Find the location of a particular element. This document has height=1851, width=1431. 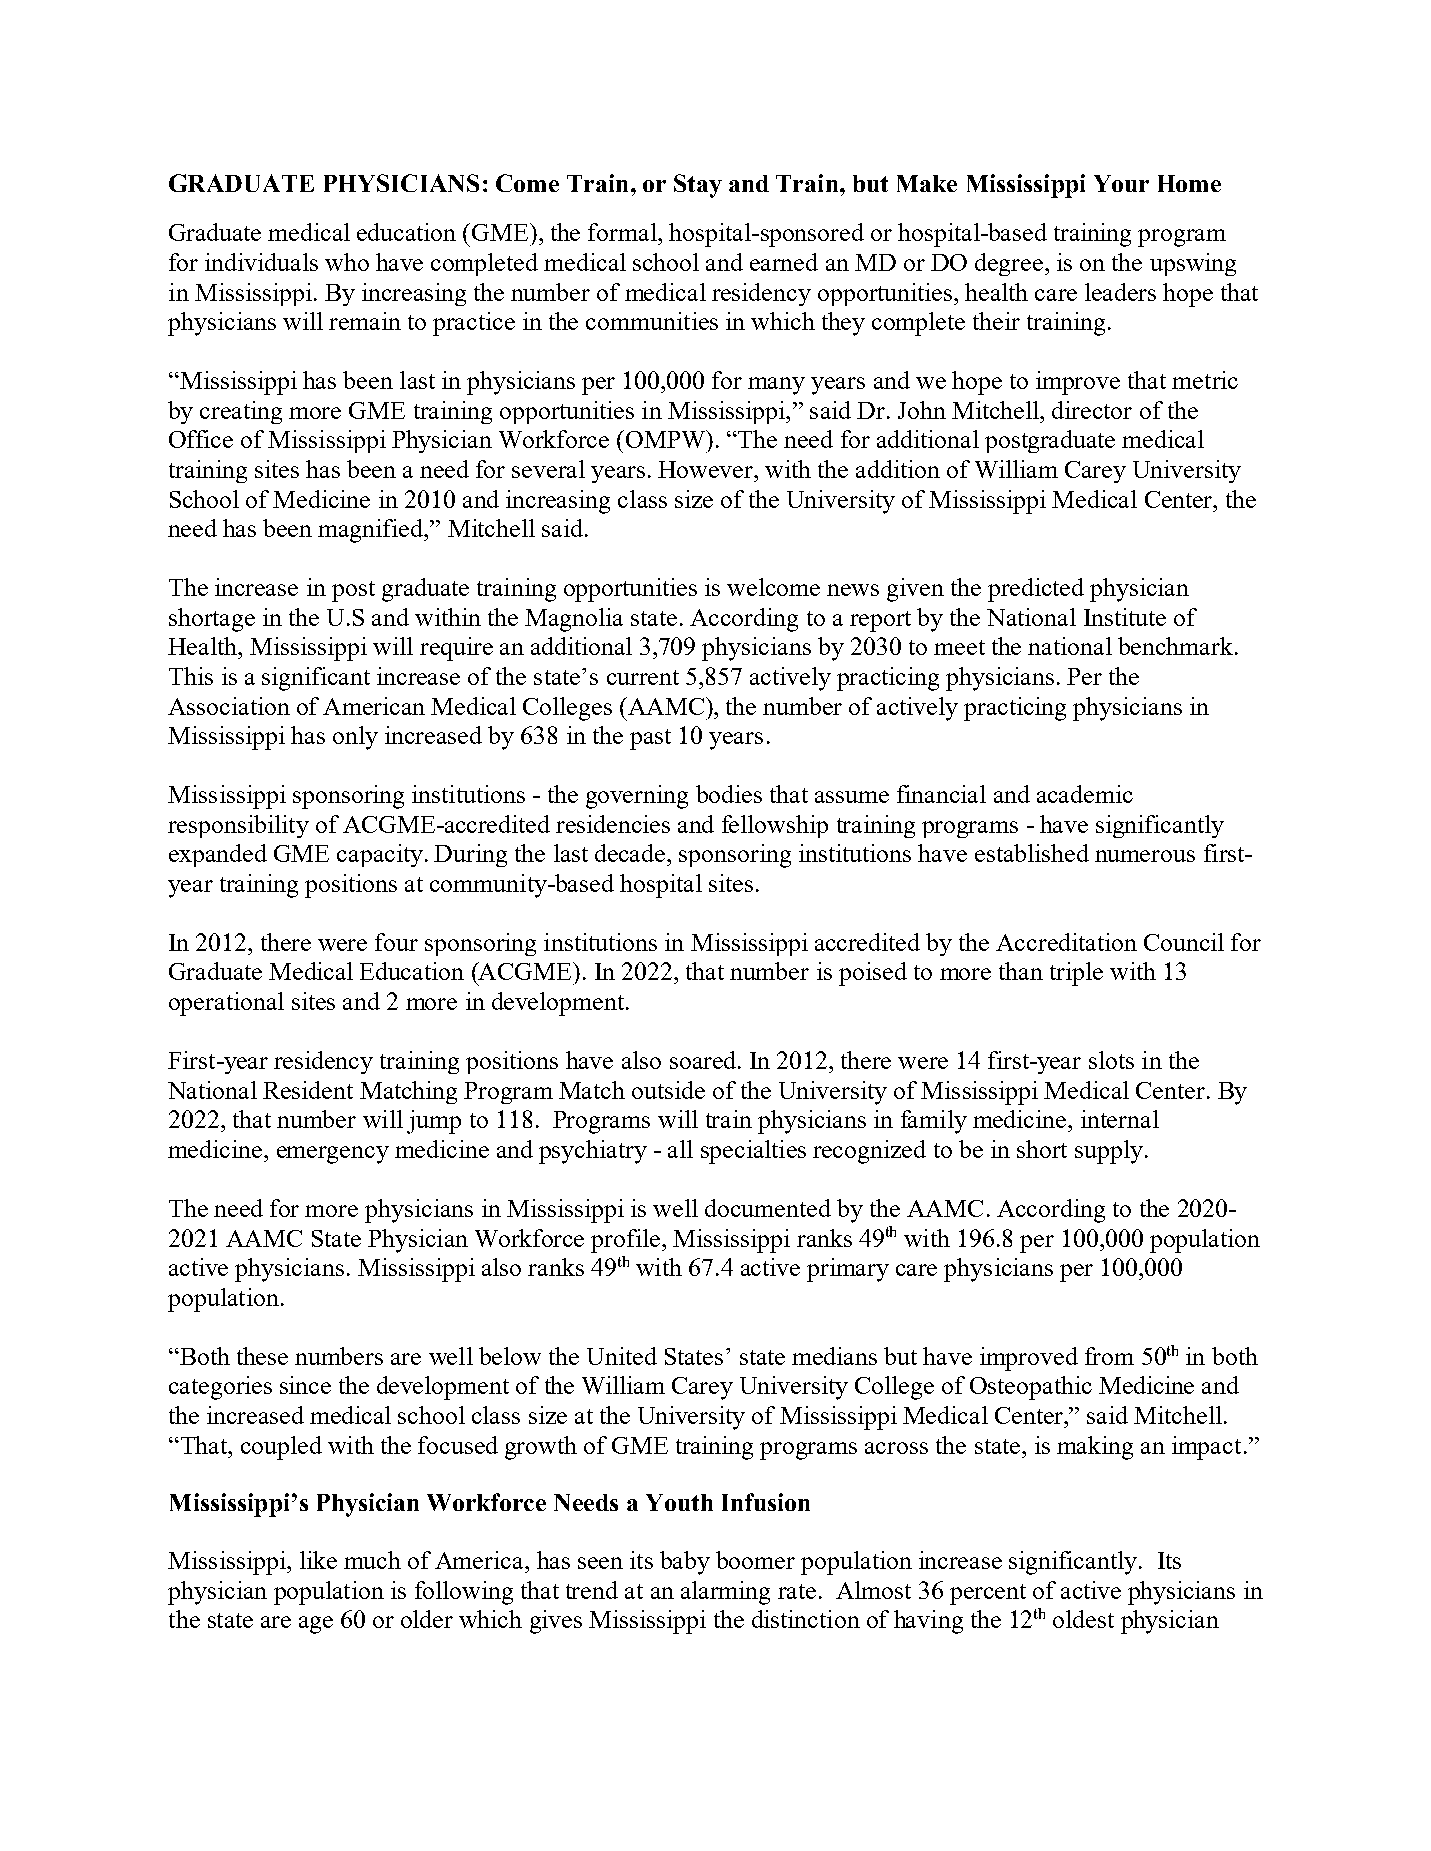

Accreditation is located at coordinates (1066, 942).
